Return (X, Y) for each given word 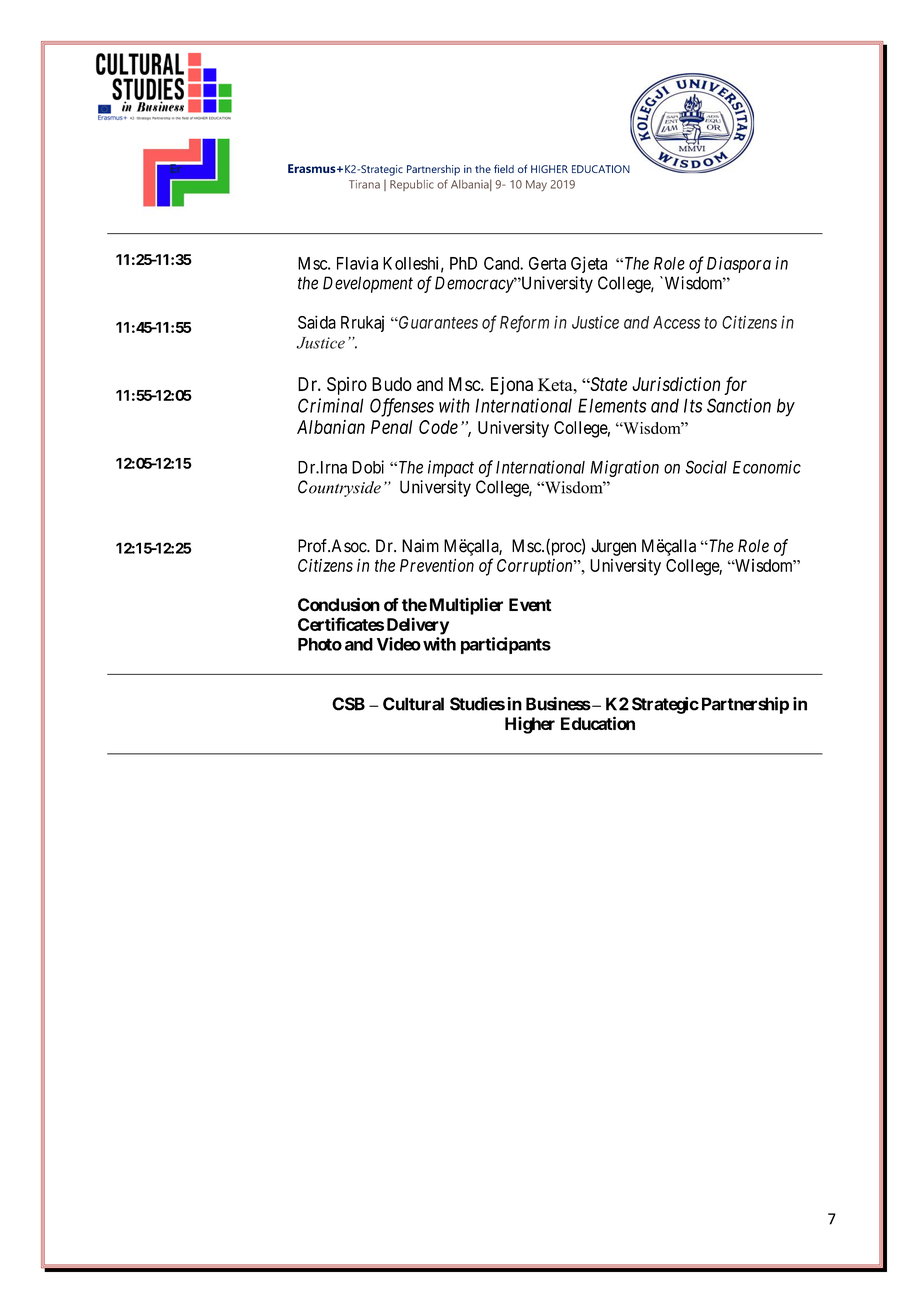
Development (368, 284)
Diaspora (739, 264)
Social (706, 467)
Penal (392, 427)
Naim (420, 546)
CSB (348, 704)
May (536, 185)
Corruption (536, 567)
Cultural (413, 704)
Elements (612, 405)
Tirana (364, 184)
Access (676, 322)
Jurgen (613, 547)
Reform (524, 324)
